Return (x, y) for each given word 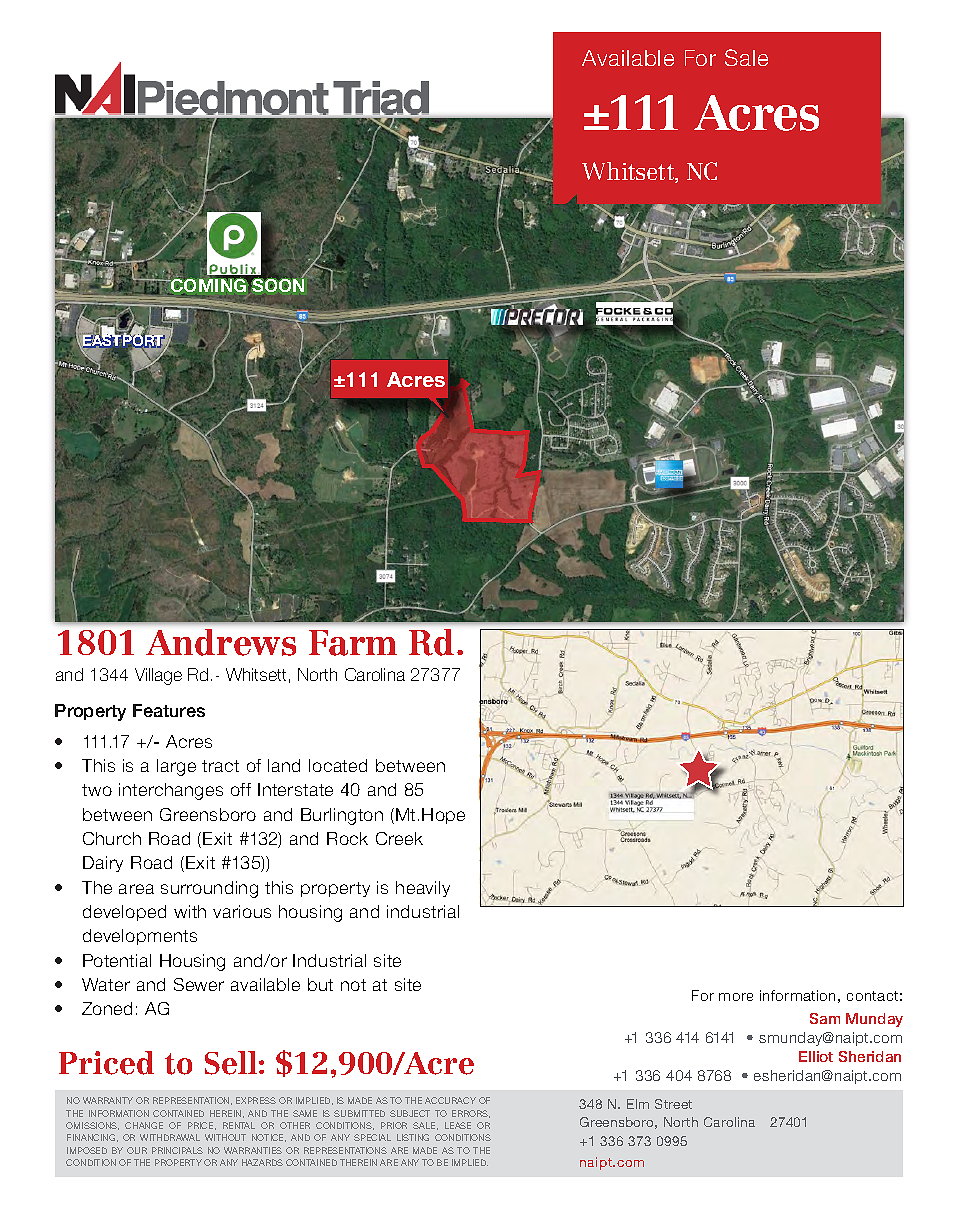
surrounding (209, 889)
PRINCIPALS (177, 1150)
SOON (278, 284)
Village (158, 676)
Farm (353, 643)
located (338, 765)
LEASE (458, 1125)
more (736, 997)
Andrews (221, 642)
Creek (399, 838)
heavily (423, 889)
